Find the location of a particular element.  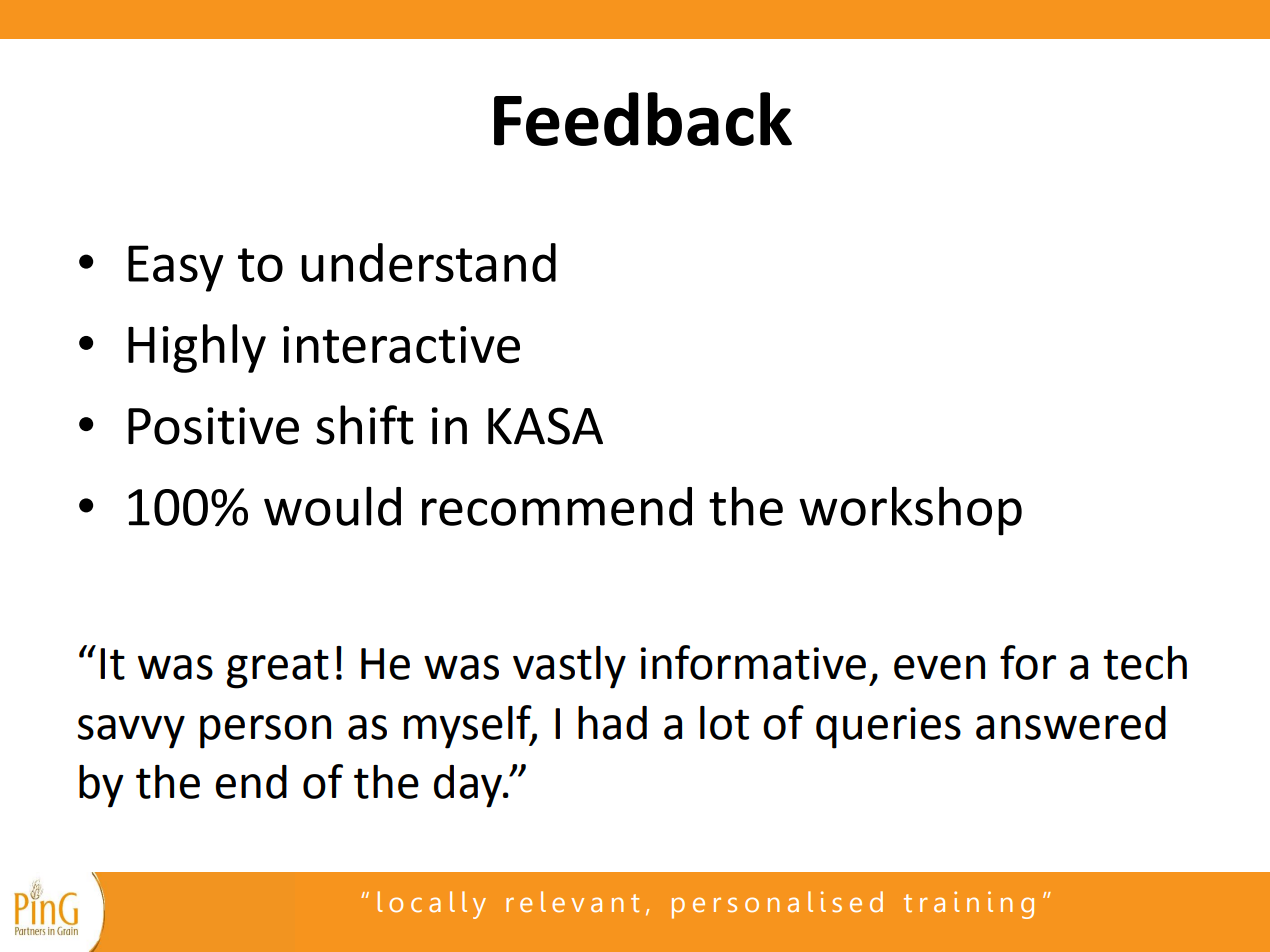

answered is located at coordinates (1071, 723).
